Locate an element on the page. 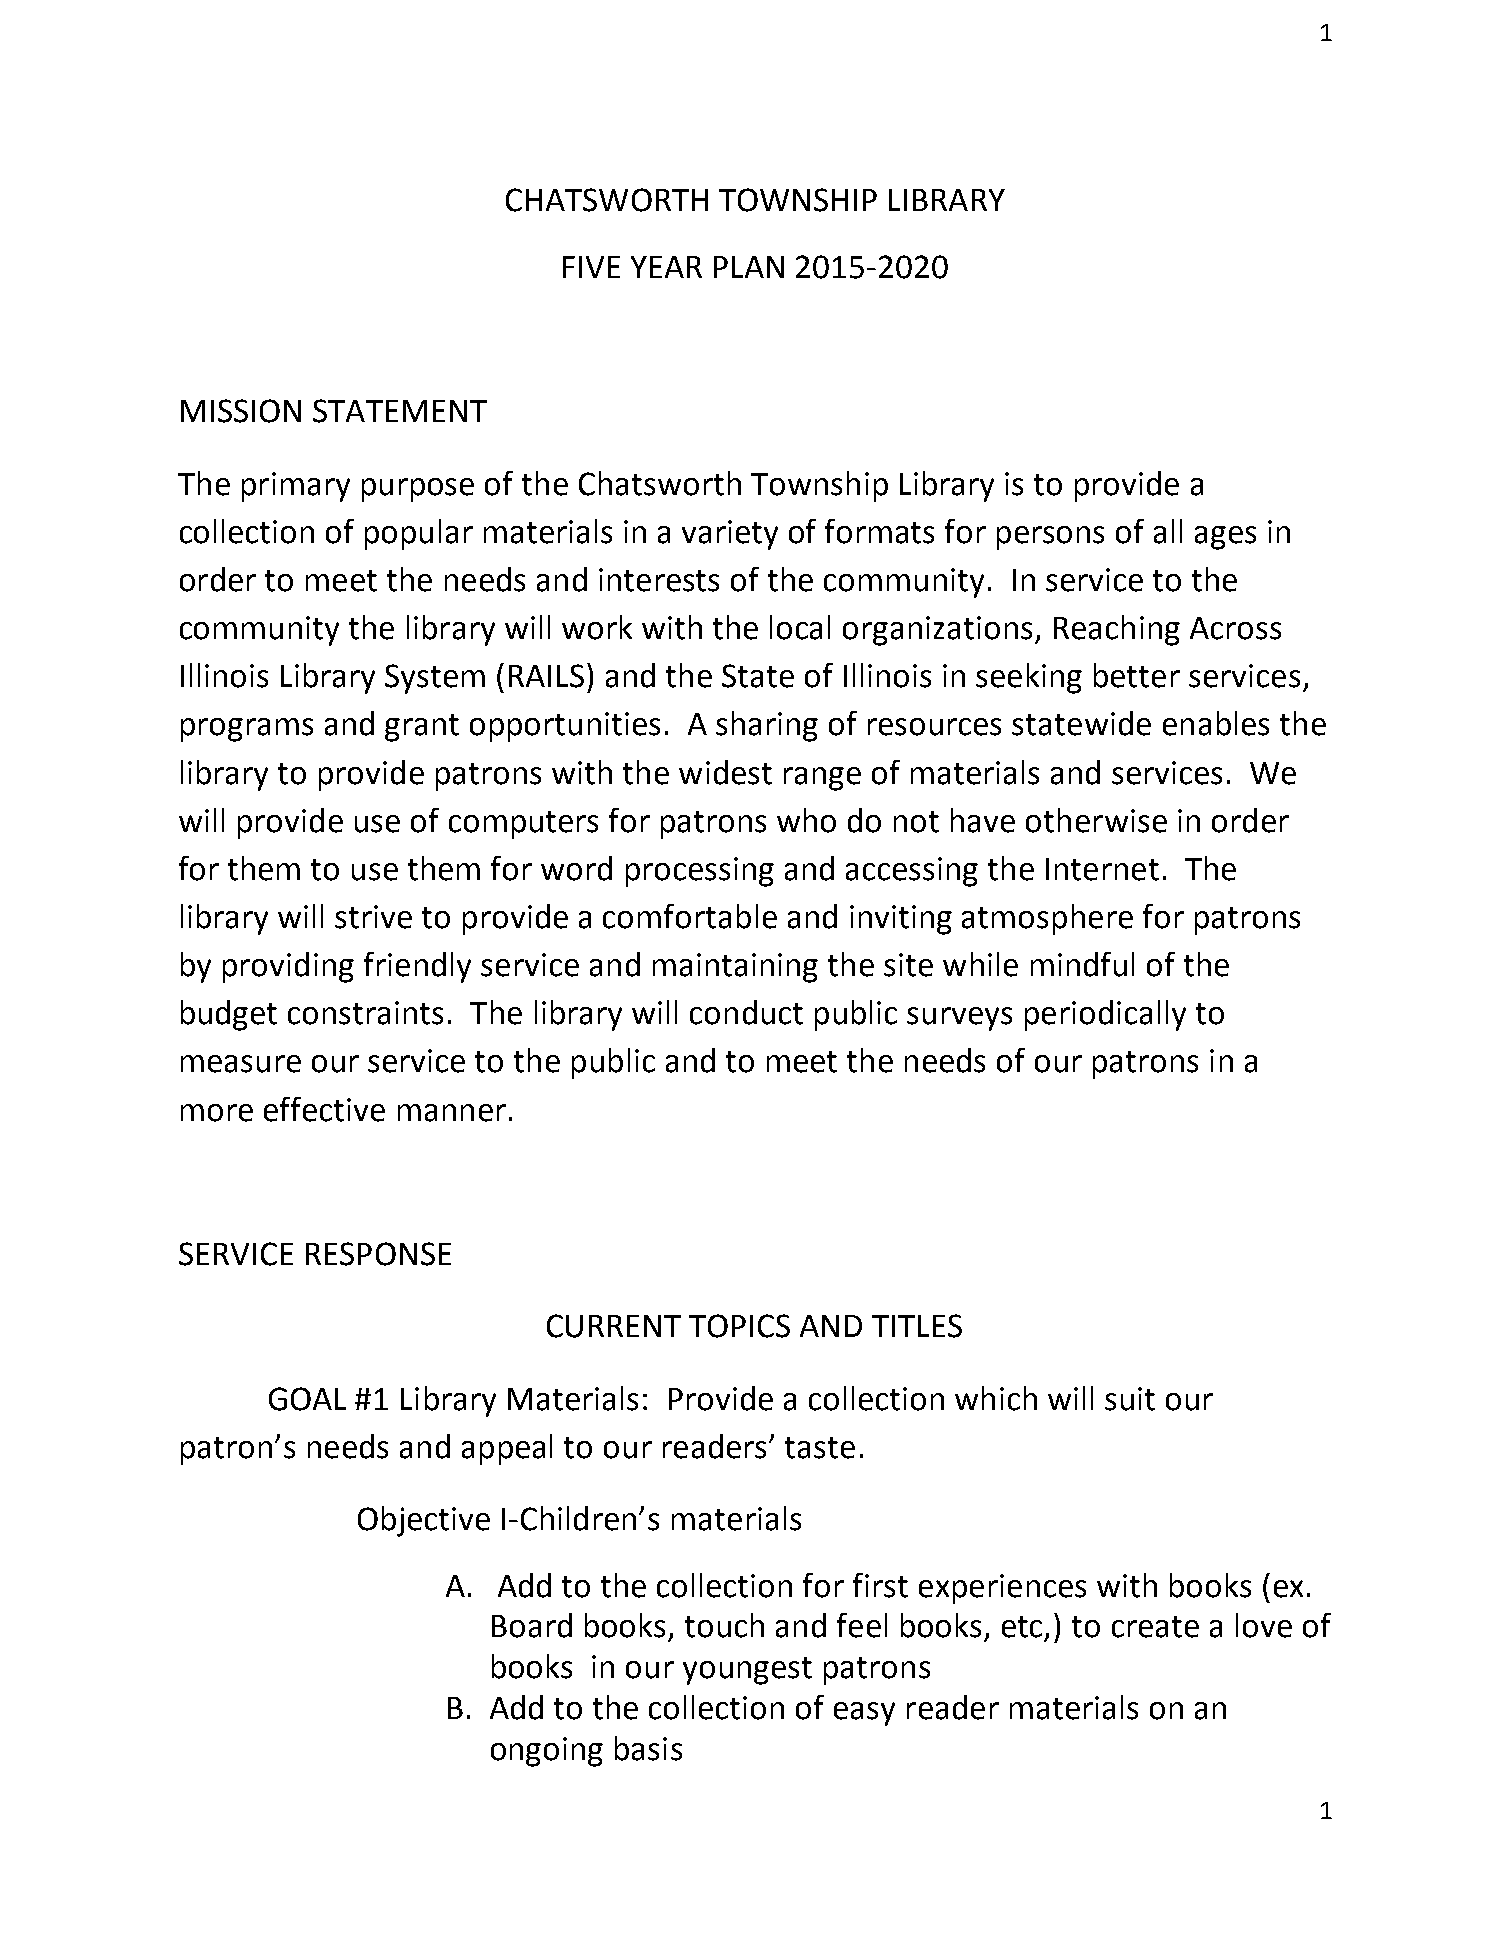  MISSION is located at coordinates (241, 411).
